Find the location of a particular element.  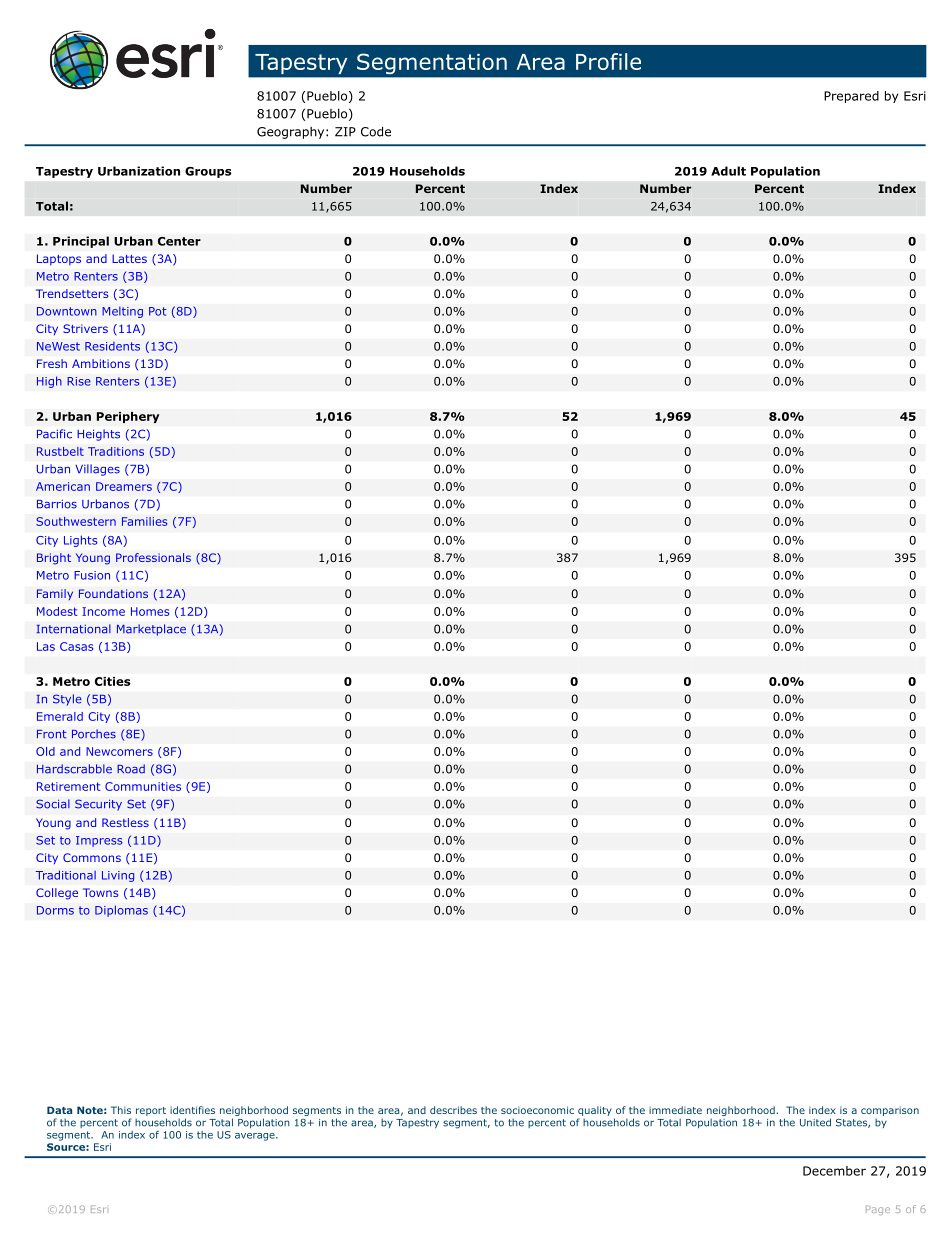

Marketplace is located at coordinates (151, 630).
